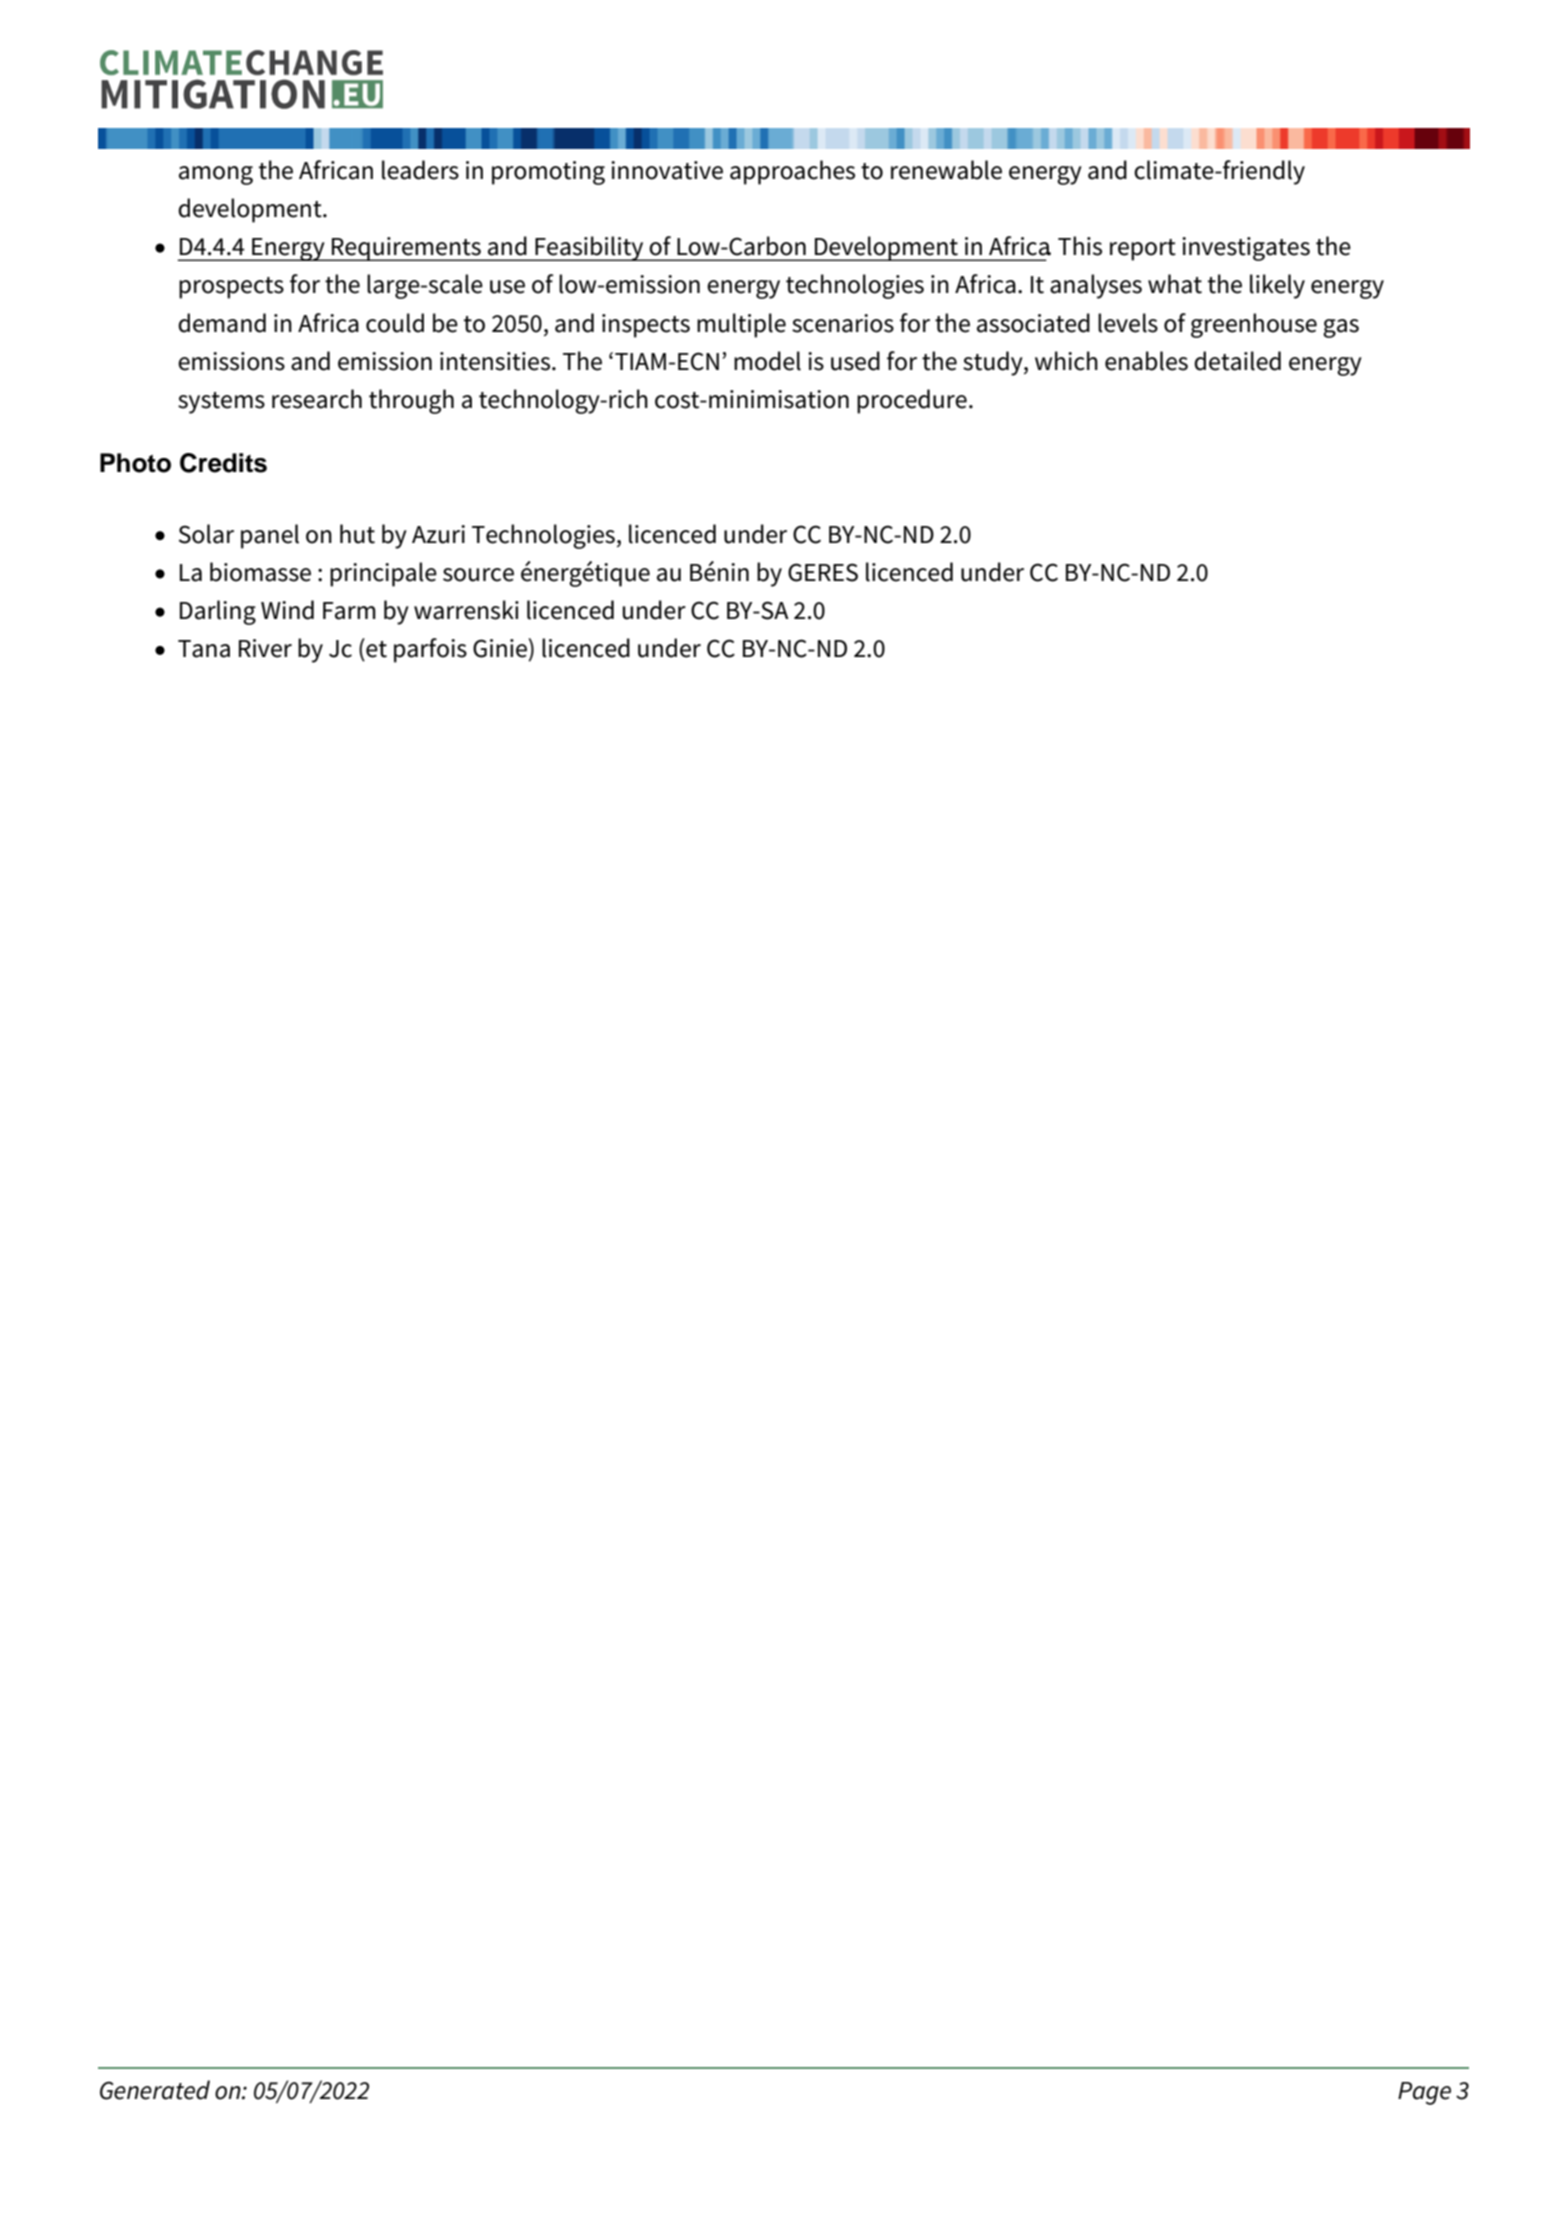 This page has height=2217, width=1568. What do you see at coordinates (265, 648) in the page?
I see `River` at bounding box center [265, 648].
